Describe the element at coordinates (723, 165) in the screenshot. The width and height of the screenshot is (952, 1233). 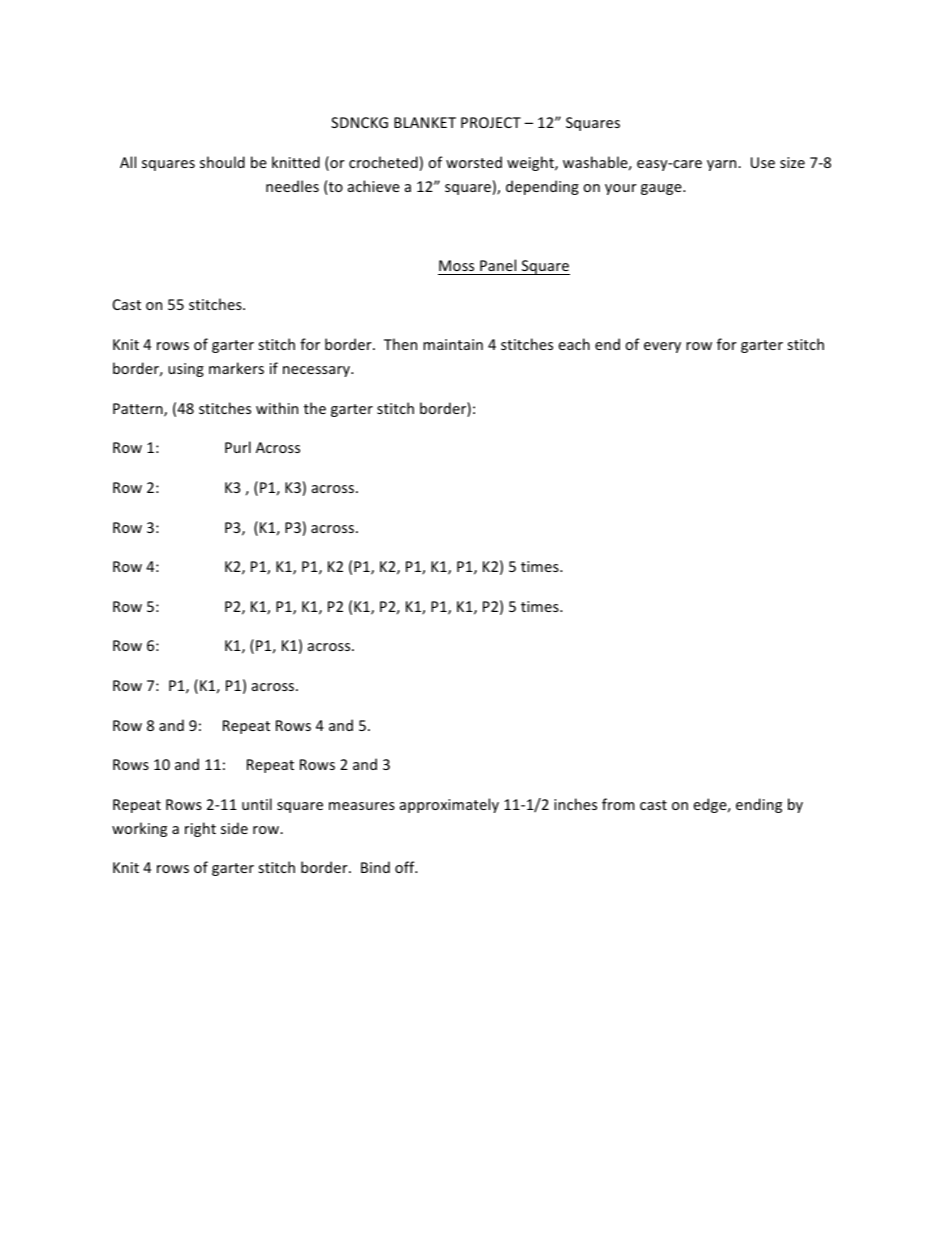
I see `yarn` at that location.
